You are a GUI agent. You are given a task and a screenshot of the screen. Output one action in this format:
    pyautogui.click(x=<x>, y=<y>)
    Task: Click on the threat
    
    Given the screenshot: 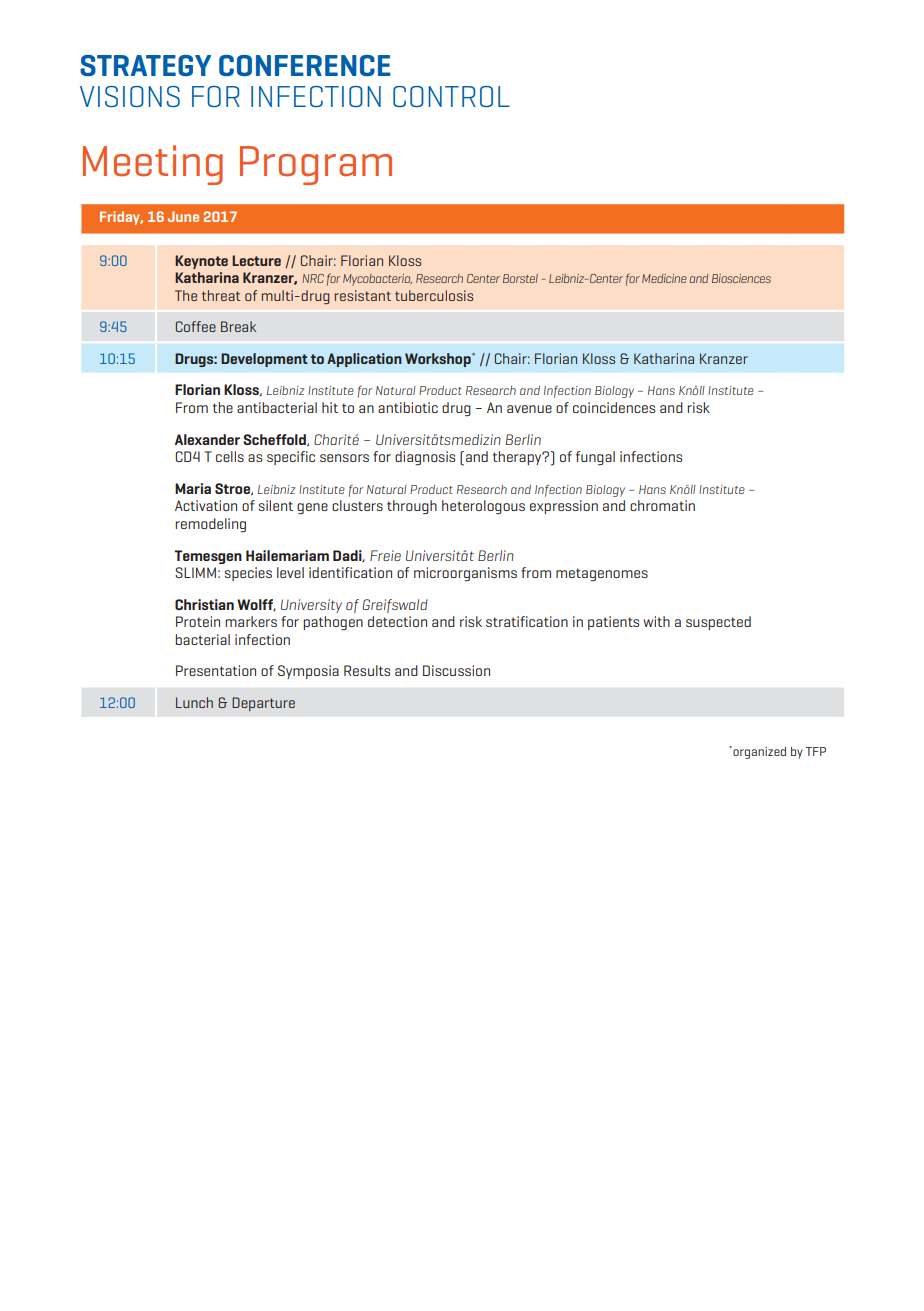 What is the action you would take?
    pyautogui.click(x=221, y=295)
